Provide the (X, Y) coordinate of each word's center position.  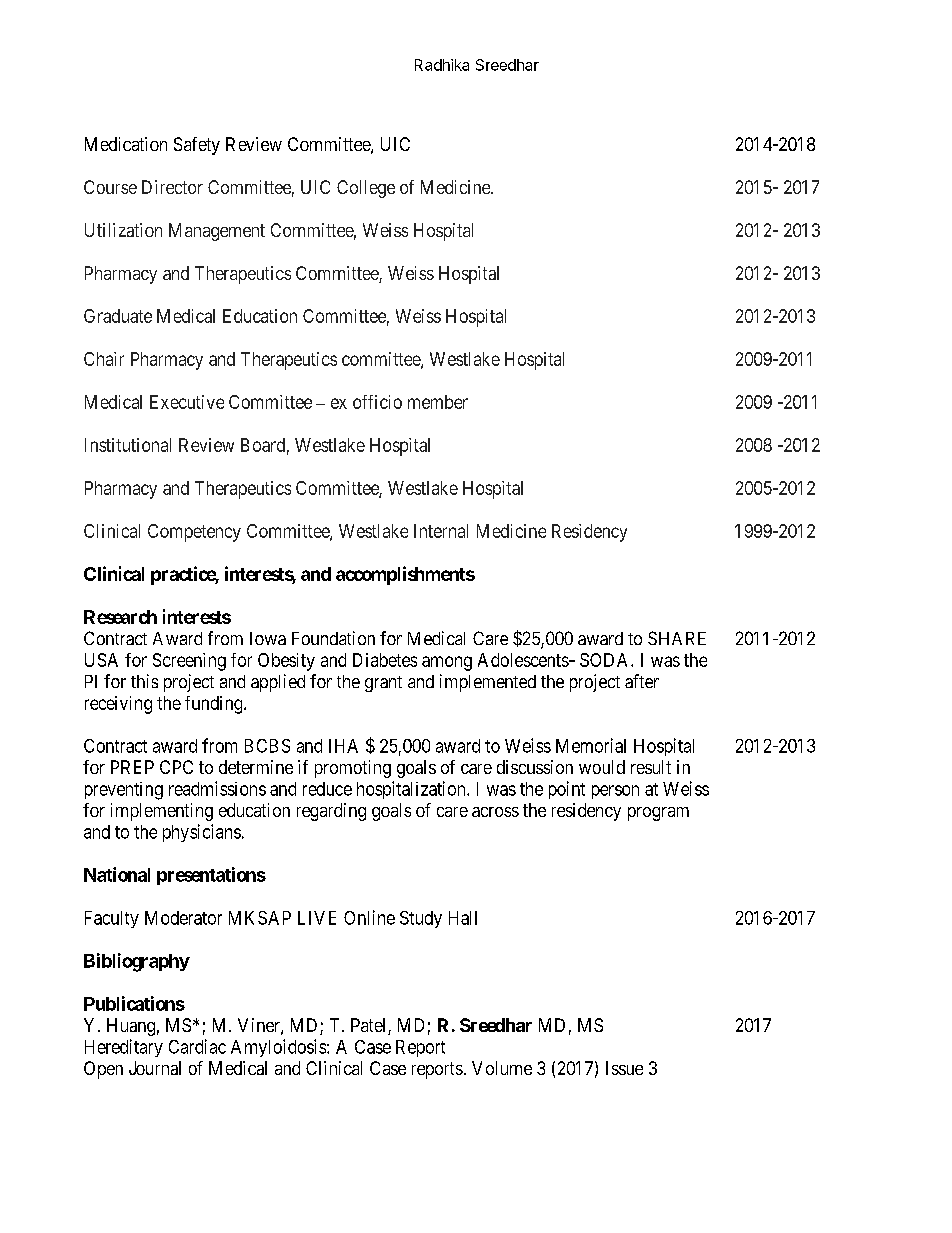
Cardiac (197, 1046)
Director (172, 187)
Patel (370, 1026)
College (366, 189)
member (438, 402)
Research (120, 617)
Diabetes (385, 660)
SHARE (677, 638)
